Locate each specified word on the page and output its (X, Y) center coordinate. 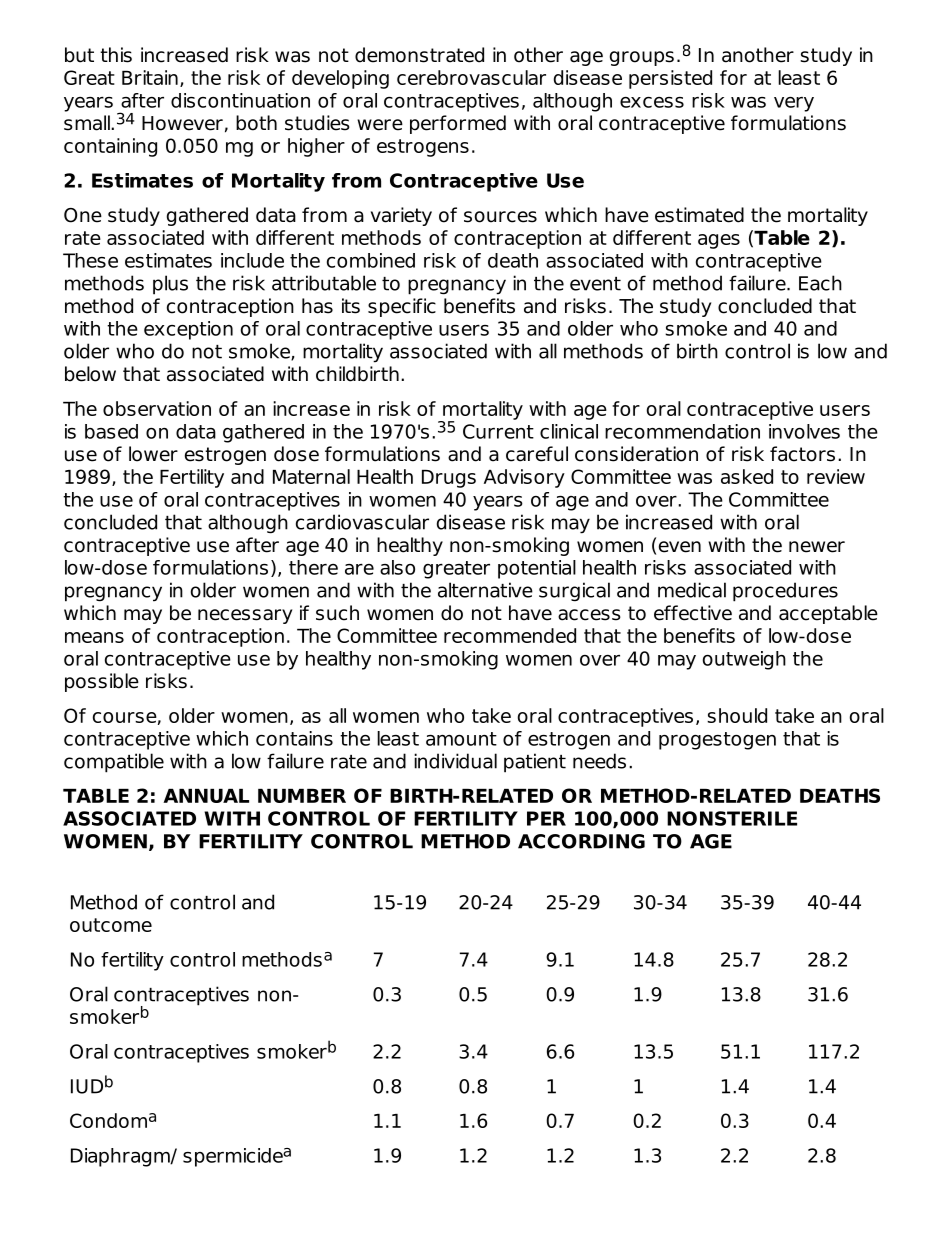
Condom (108, 1120)
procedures (785, 592)
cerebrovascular (471, 77)
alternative (485, 590)
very (794, 104)
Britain (150, 77)
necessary (245, 616)
